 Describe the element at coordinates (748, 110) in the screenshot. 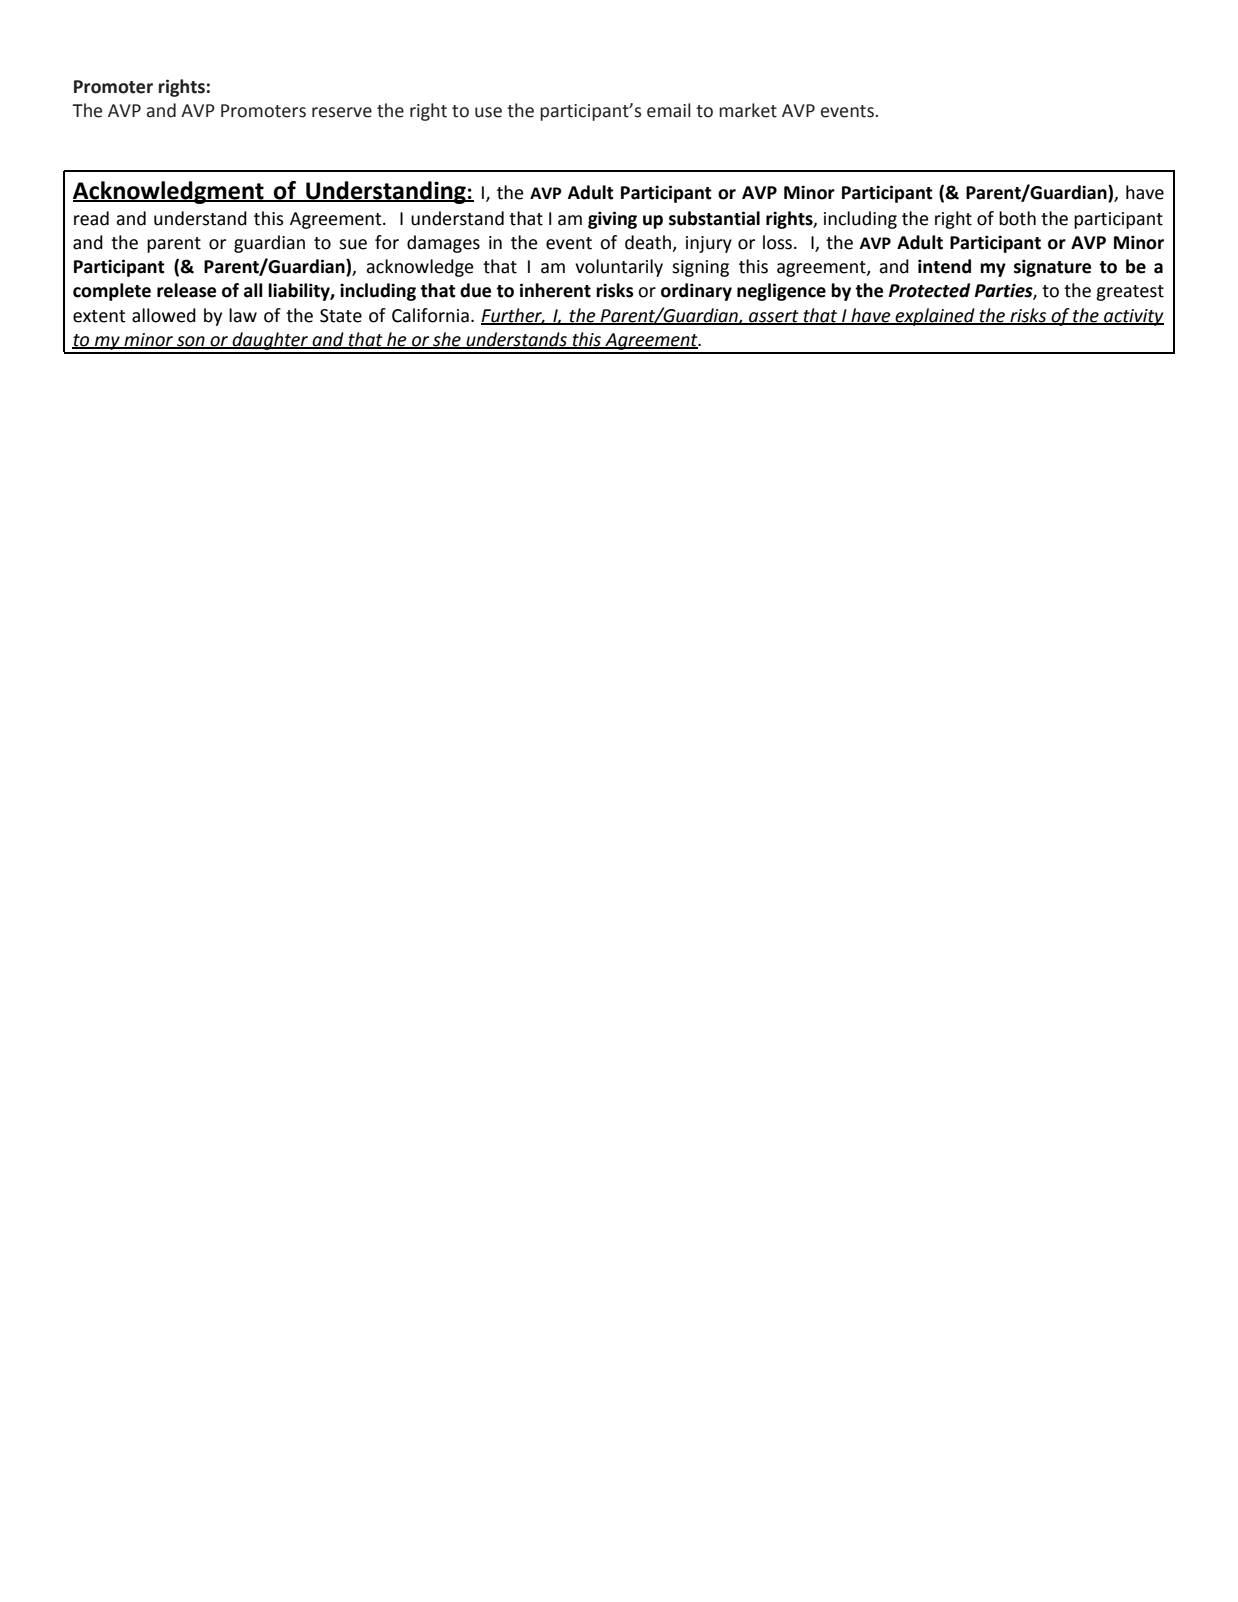

I see `market` at that location.
